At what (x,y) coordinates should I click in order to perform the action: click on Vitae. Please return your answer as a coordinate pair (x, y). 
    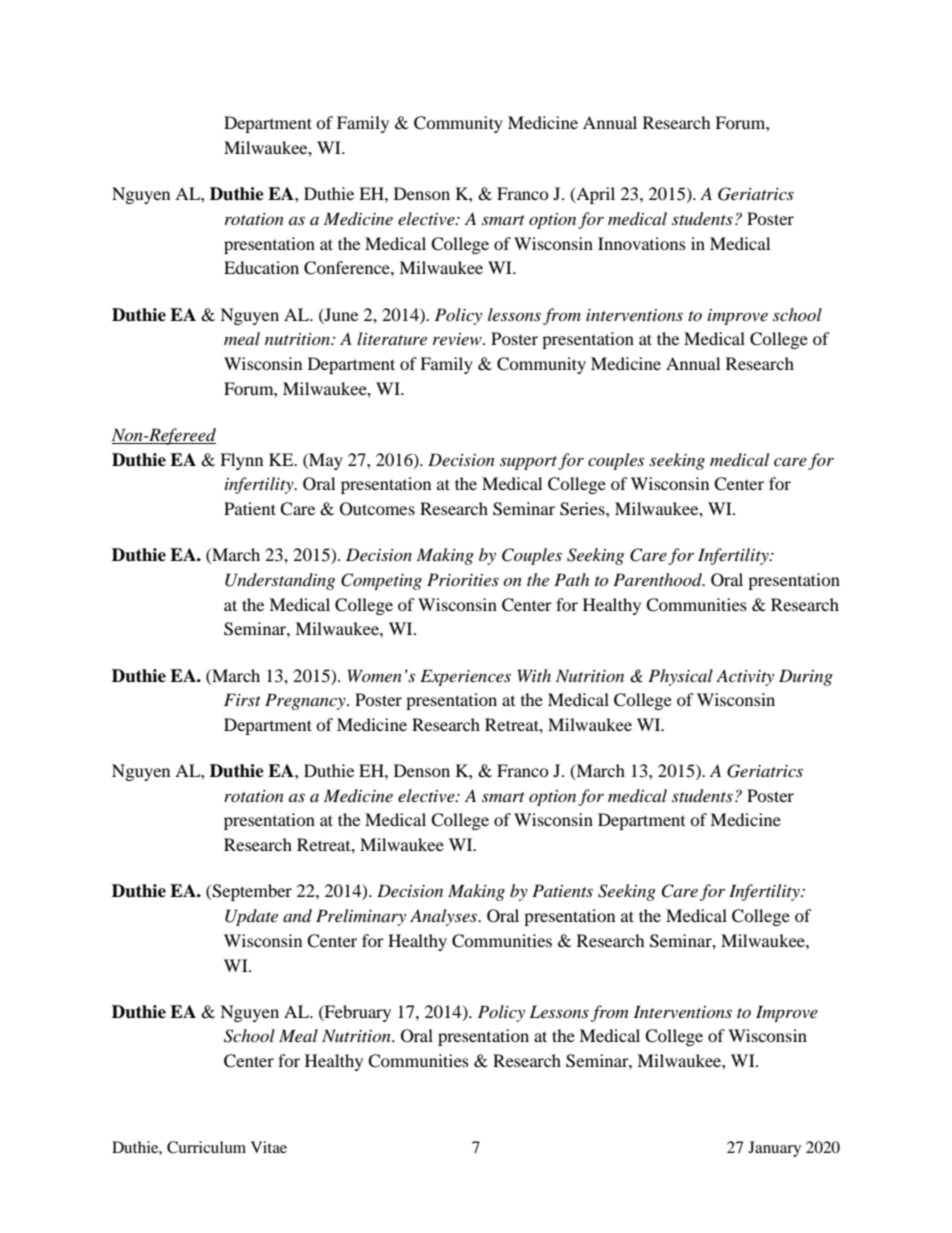
    Looking at the image, I should click on (269, 1147).
